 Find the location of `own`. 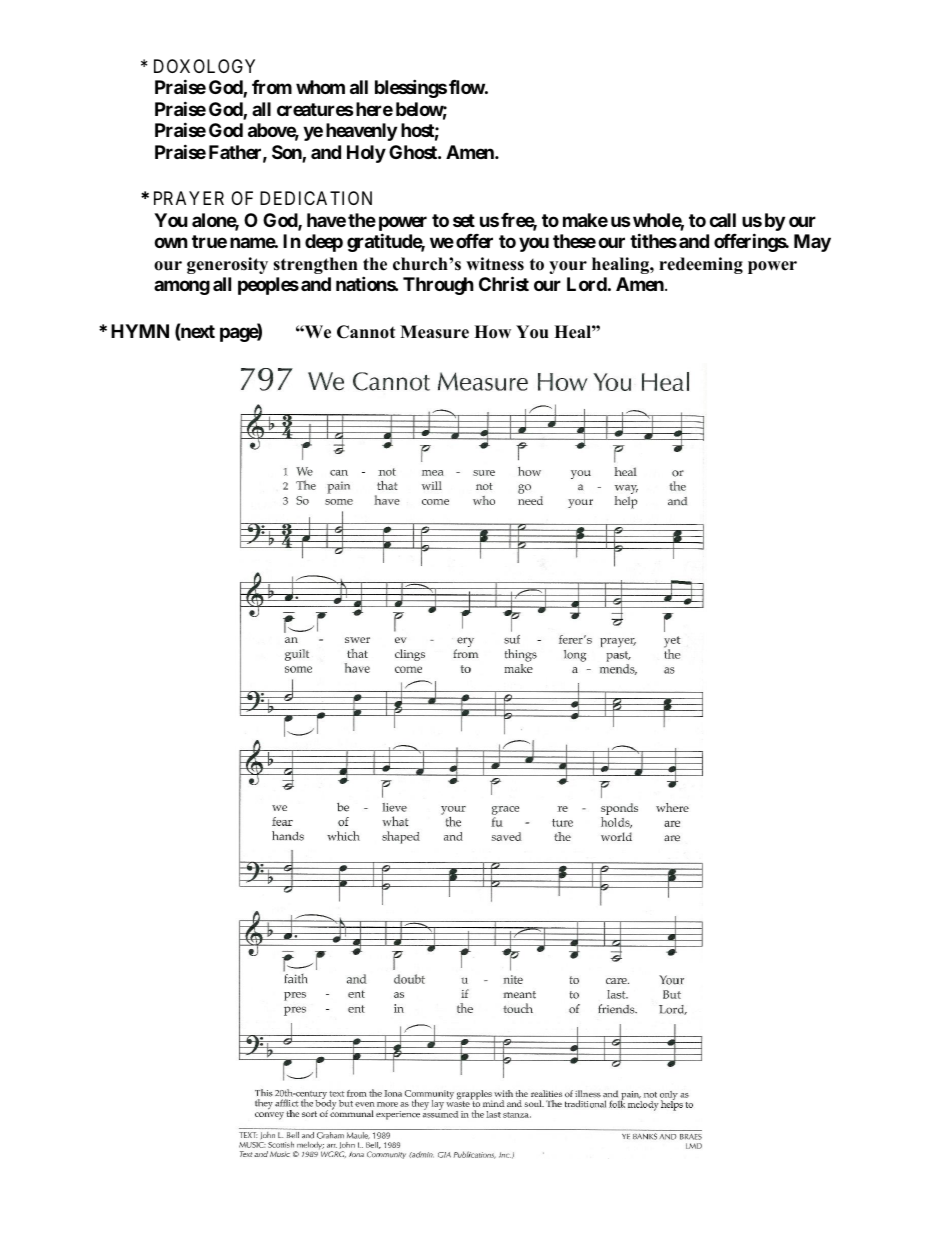

own is located at coordinates (171, 243).
